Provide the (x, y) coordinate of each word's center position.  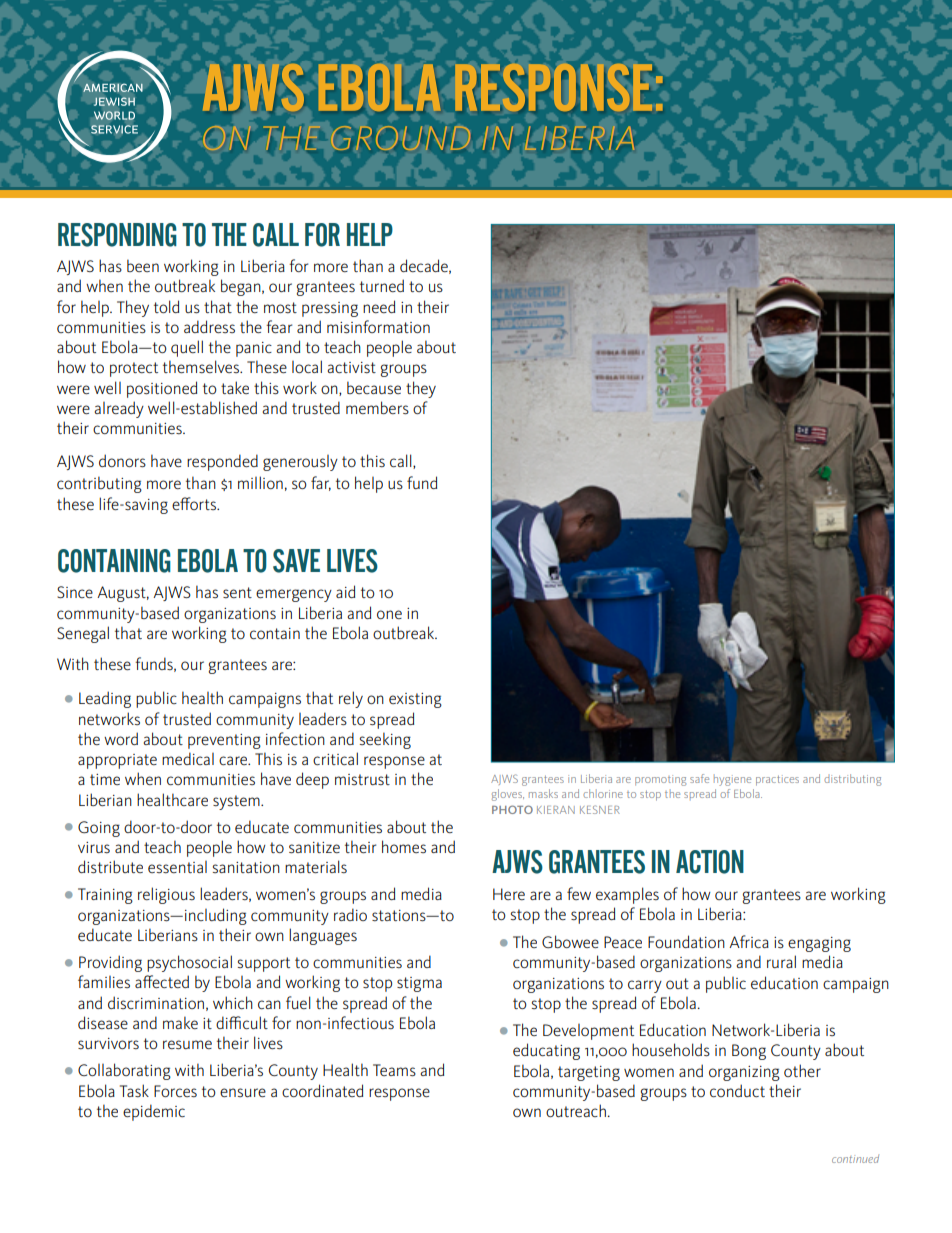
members (377, 408)
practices (777, 780)
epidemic (154, 1112)
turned (382, 285)
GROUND (401, 138)
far (321, 483)
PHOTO (512, 809)
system (237, 802)
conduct (737, 1090)
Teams (394, 1070)
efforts (195, 503)
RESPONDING (117, 235)
